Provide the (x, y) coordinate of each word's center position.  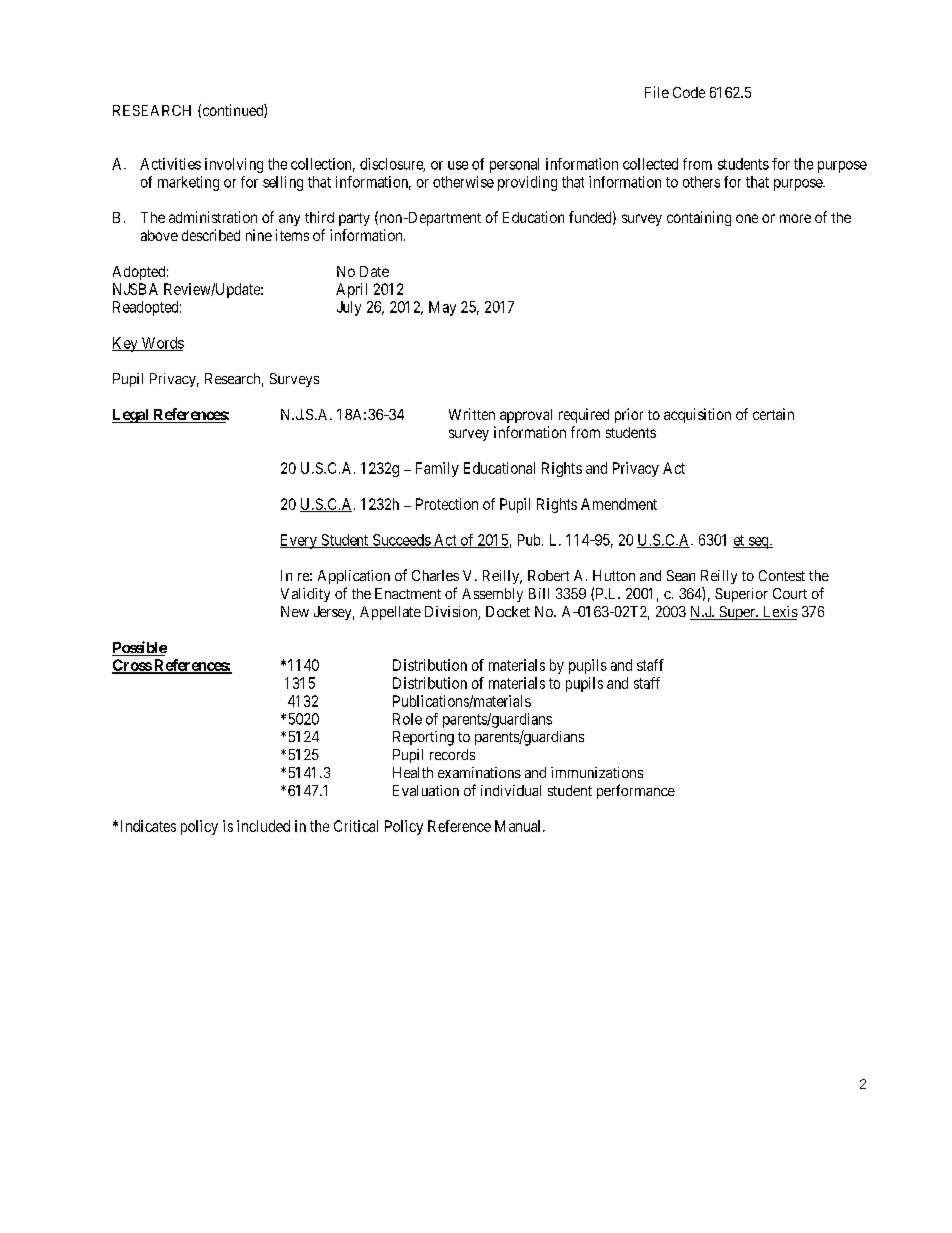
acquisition (697, 415)
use (458, 165)
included (263, 826)
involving (234, 165)
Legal (131, 416)
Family (437, 469)
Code (689, 92)
